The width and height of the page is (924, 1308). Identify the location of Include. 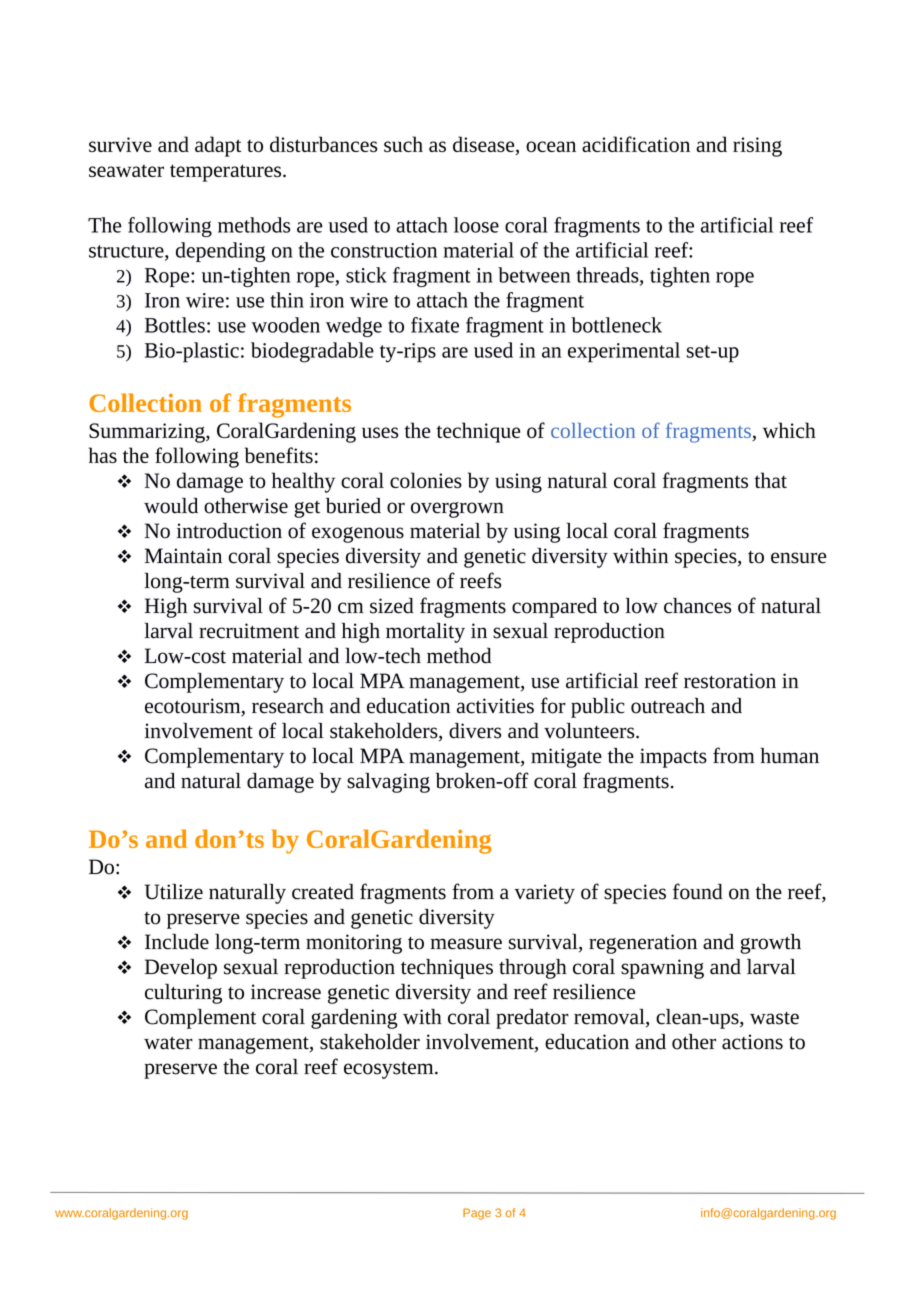
(177, 941).
